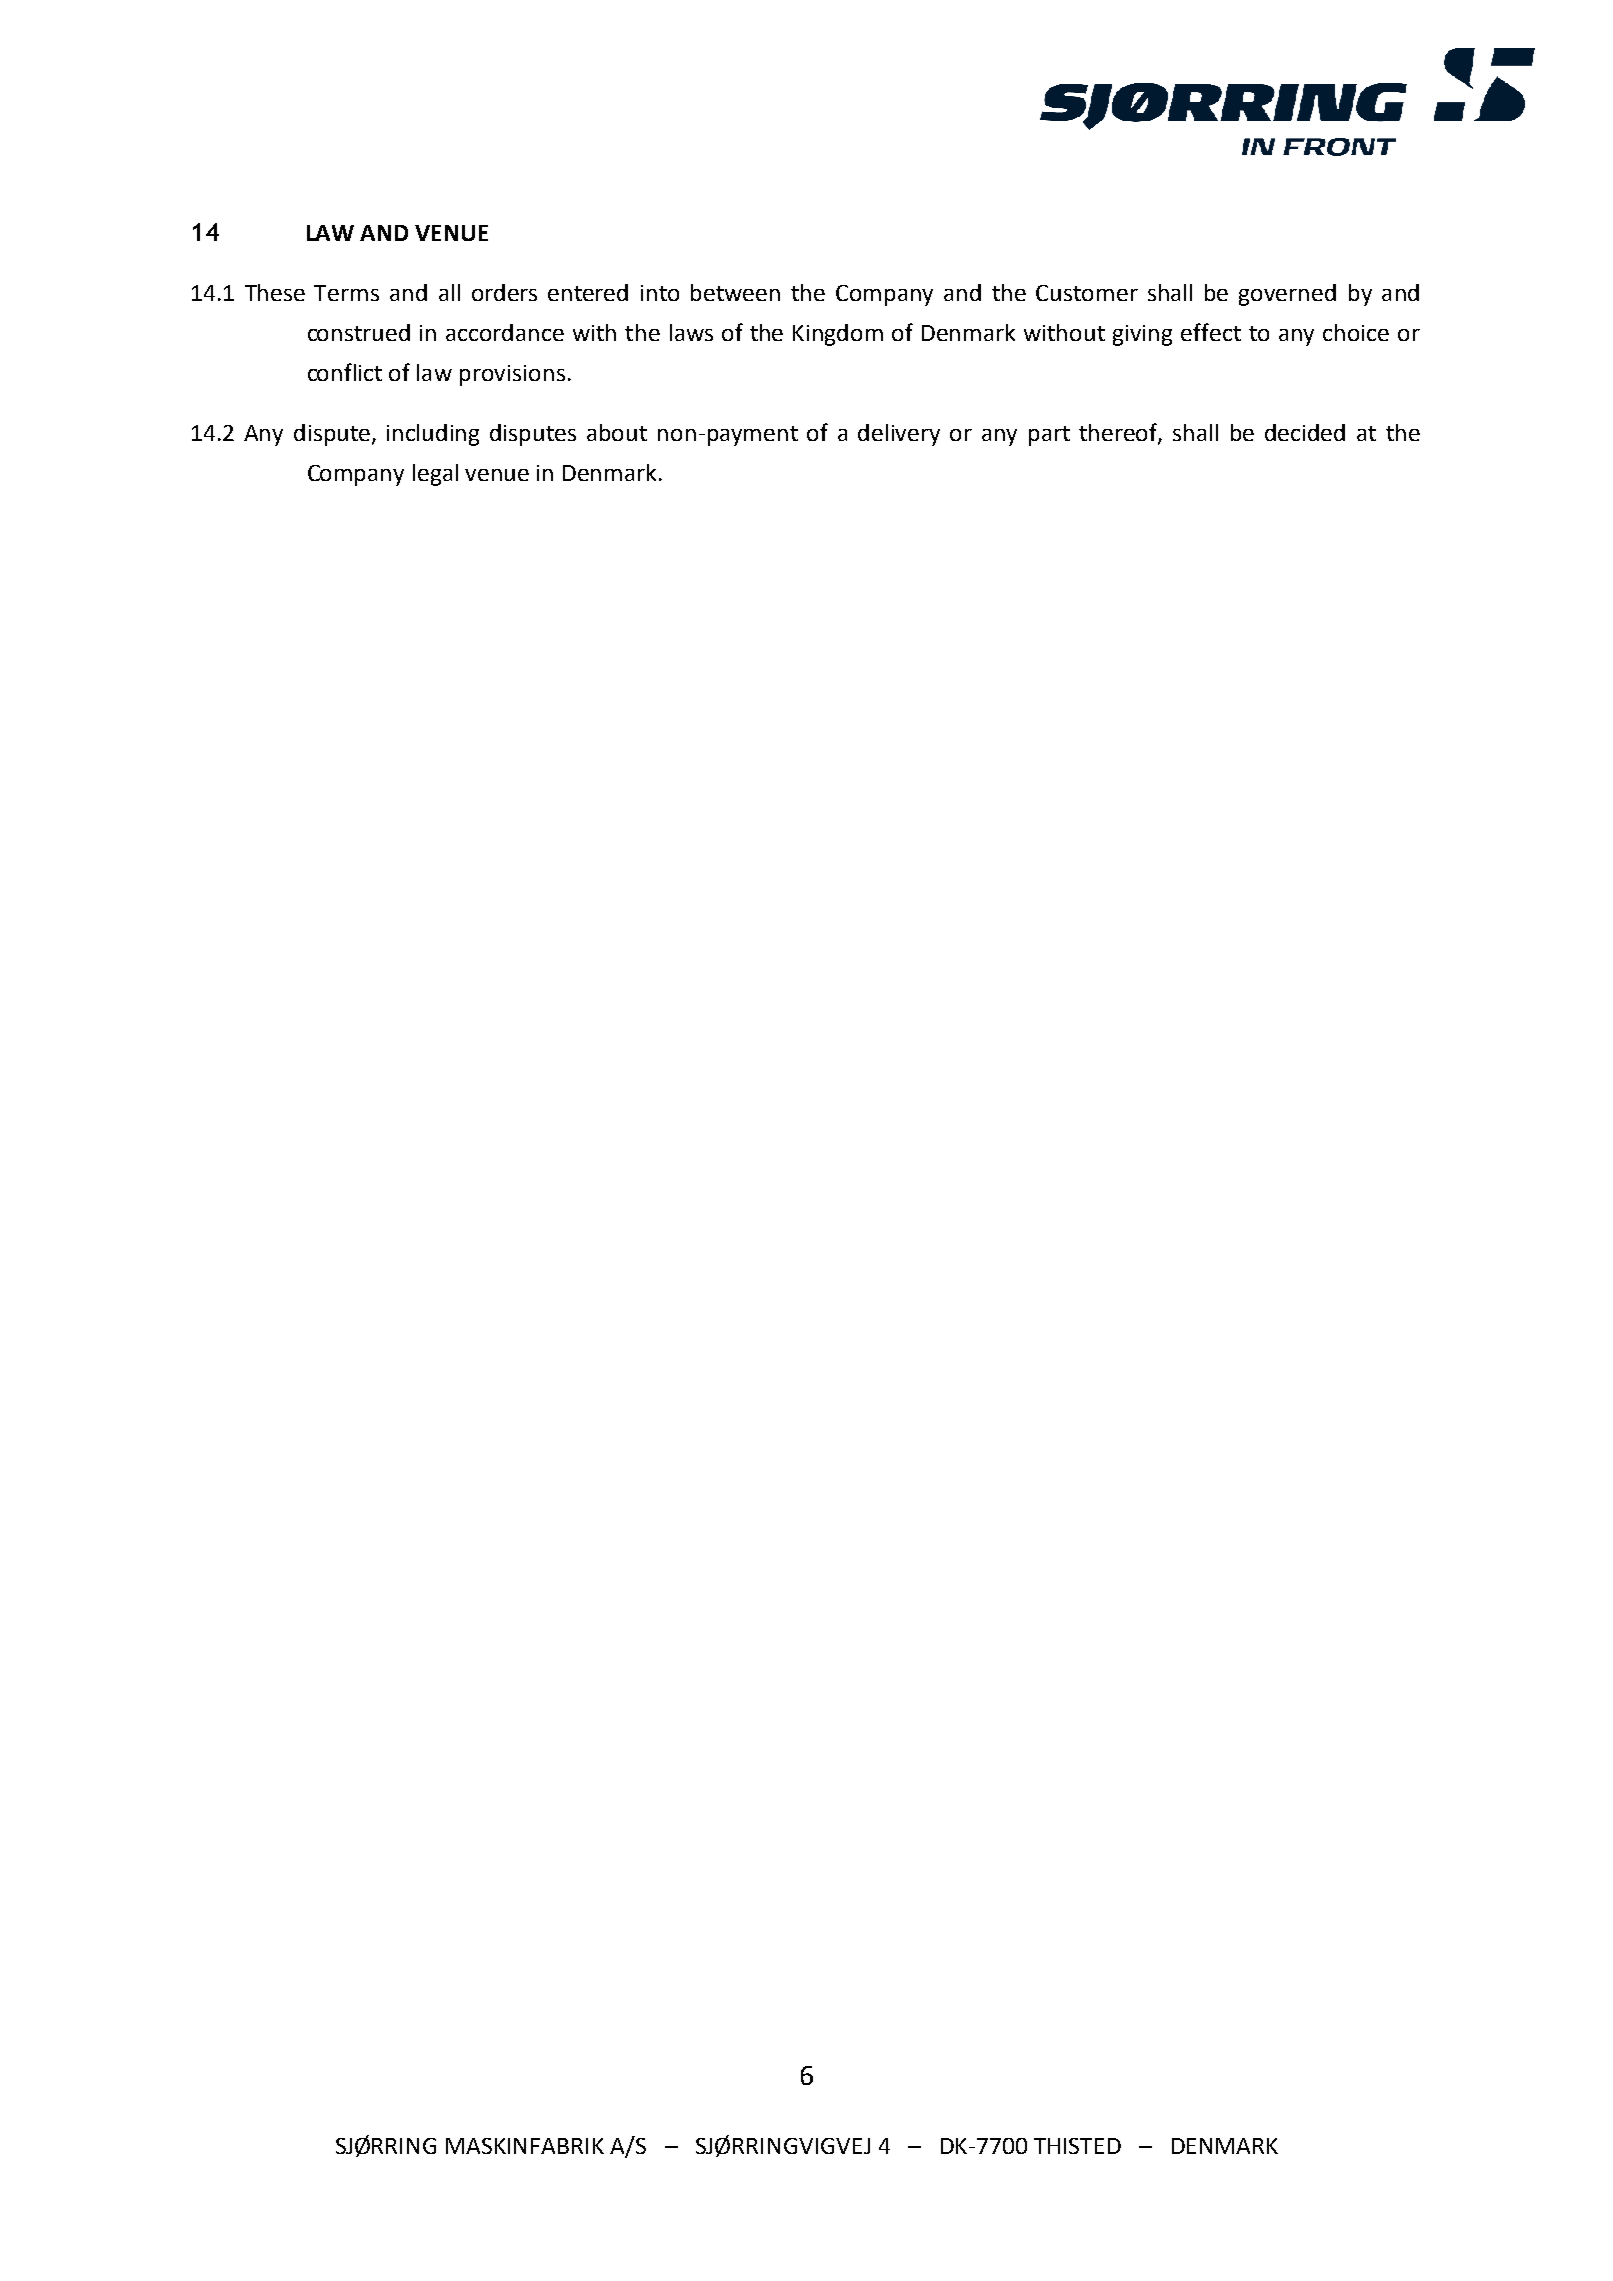 The height and width of the screenshot is (2281, 1613). What do you see at coordinates (691, 332) in the screenshot?
I see `laws` at bounding box center [691, 332].
